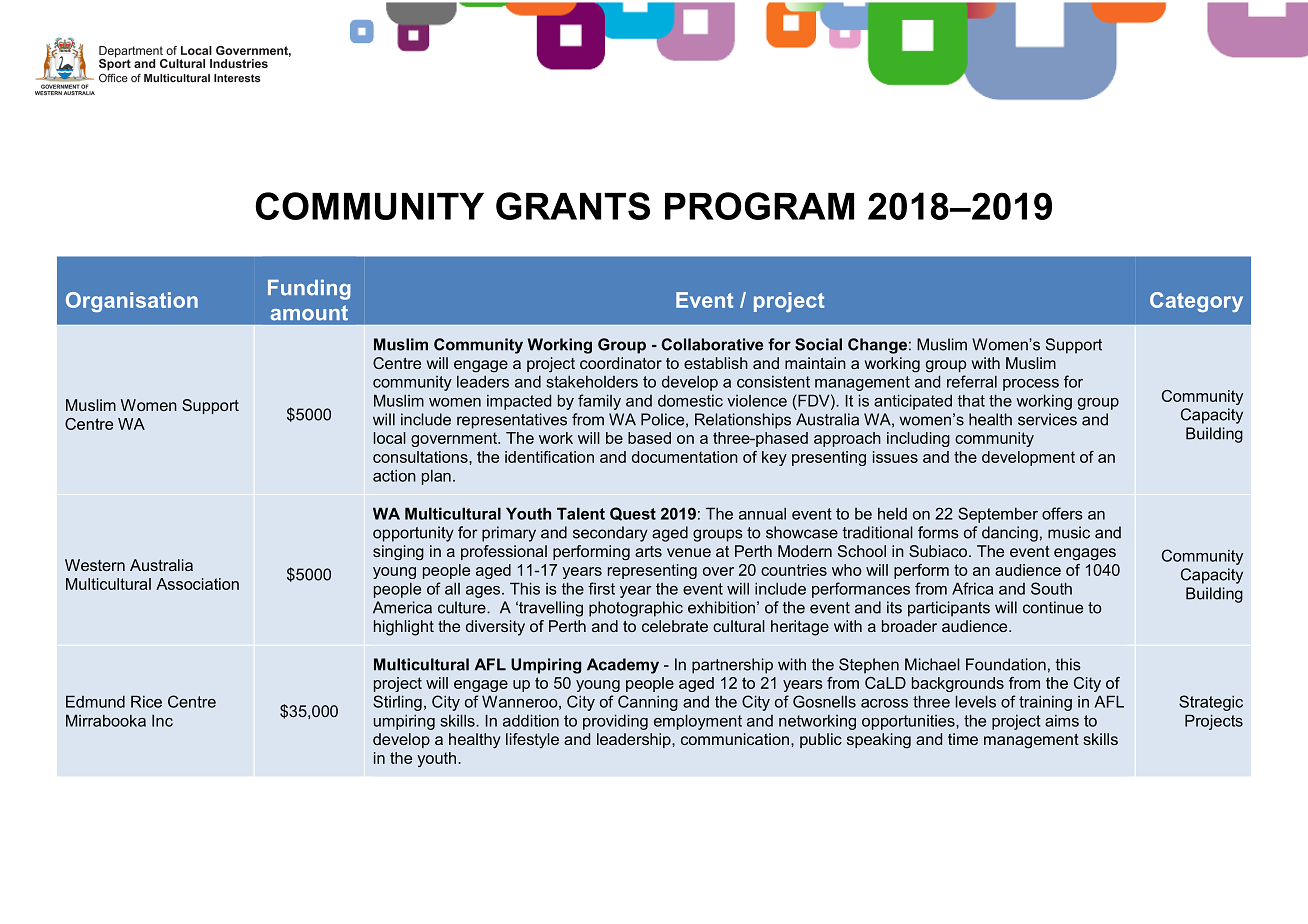  Describe the element at coordinates (573, 206) in the screenshot. I see `GRANTS` at that location.
